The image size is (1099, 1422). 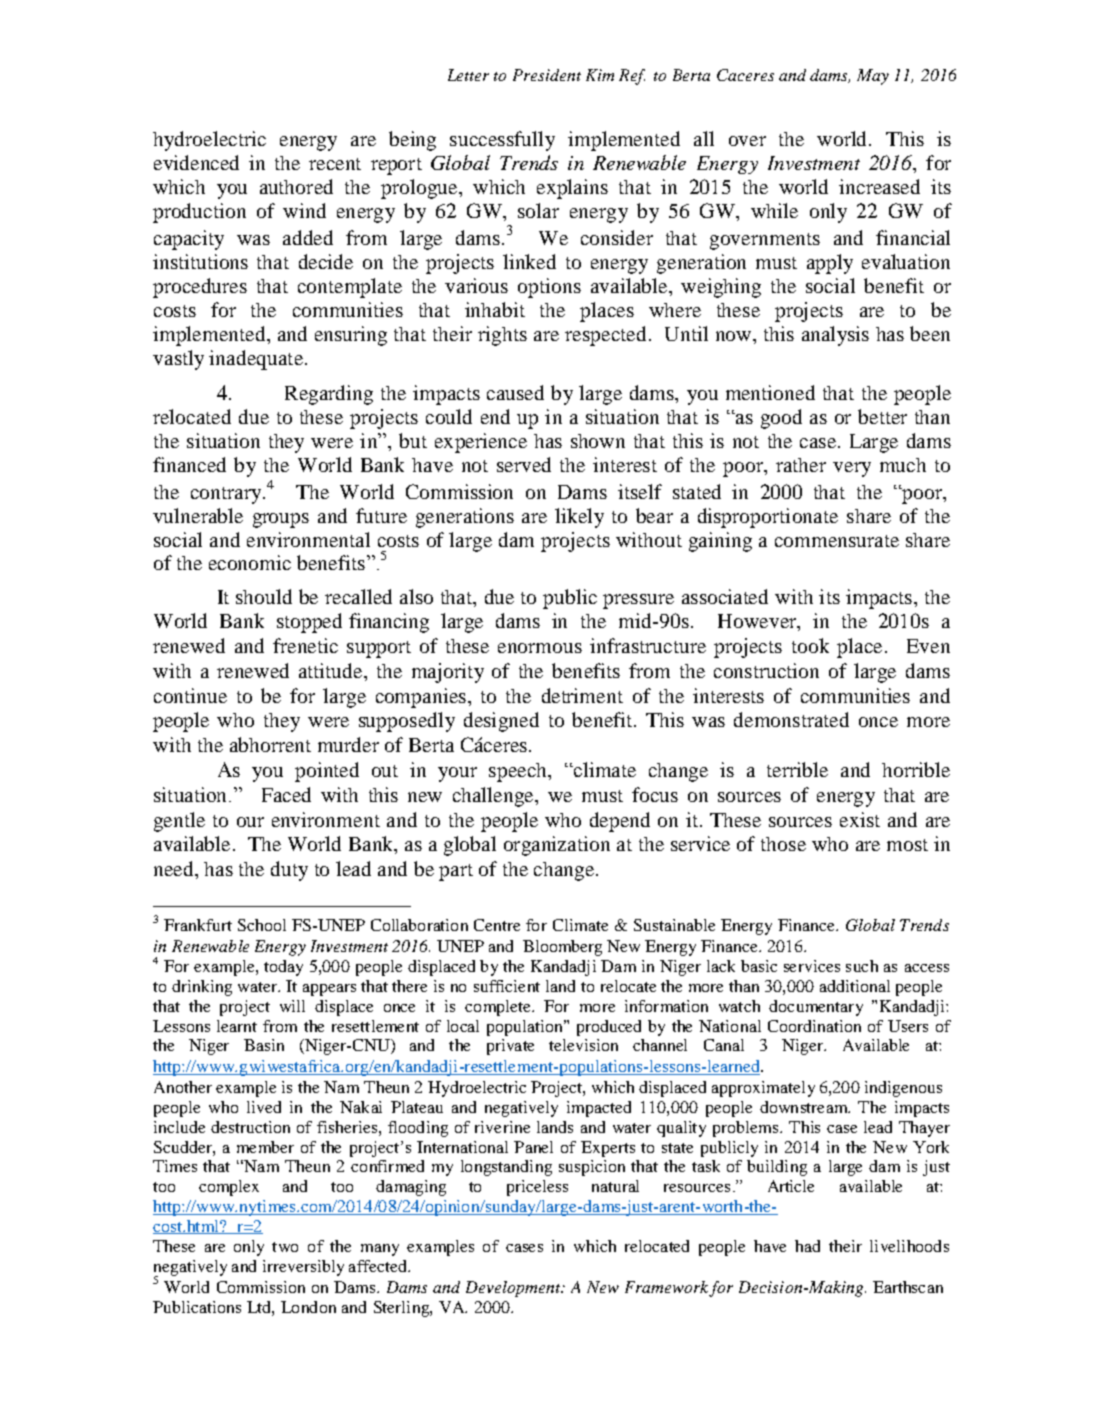 I want to click on two, so click(x=285, y=1247).
